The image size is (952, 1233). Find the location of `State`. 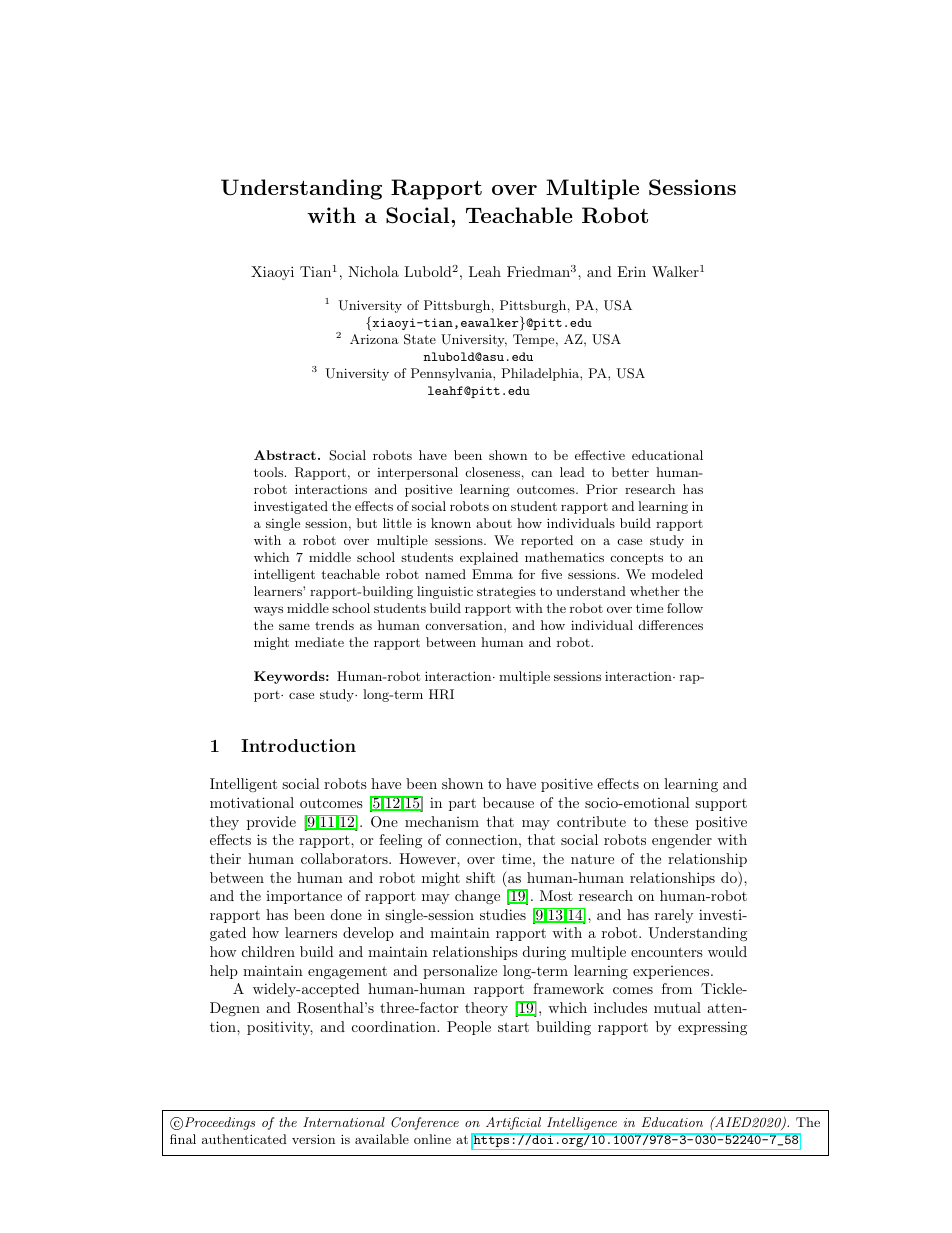

State is located at coordinates (420, 339).
